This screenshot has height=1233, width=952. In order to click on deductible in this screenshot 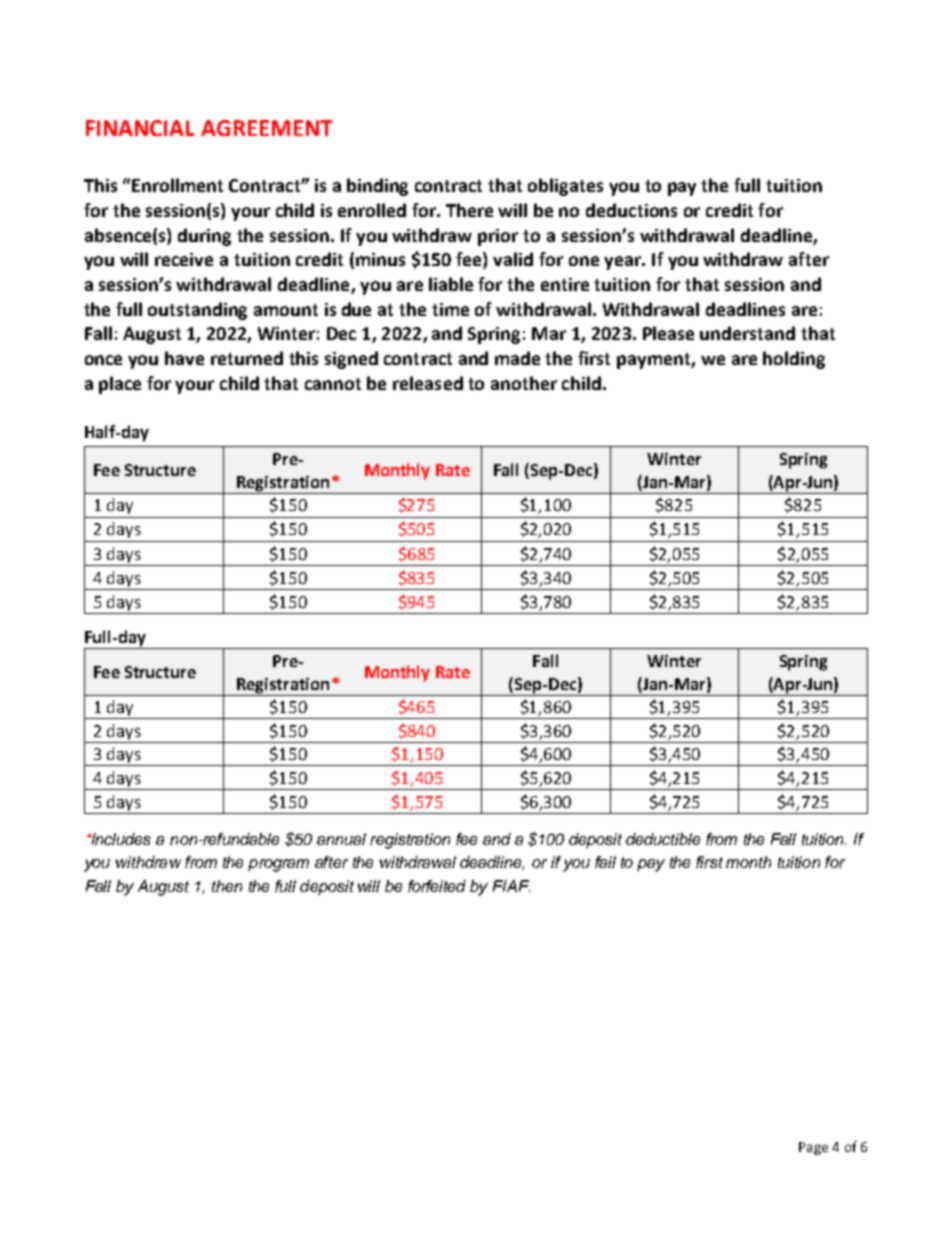, I will do `click(663, 839)`.
